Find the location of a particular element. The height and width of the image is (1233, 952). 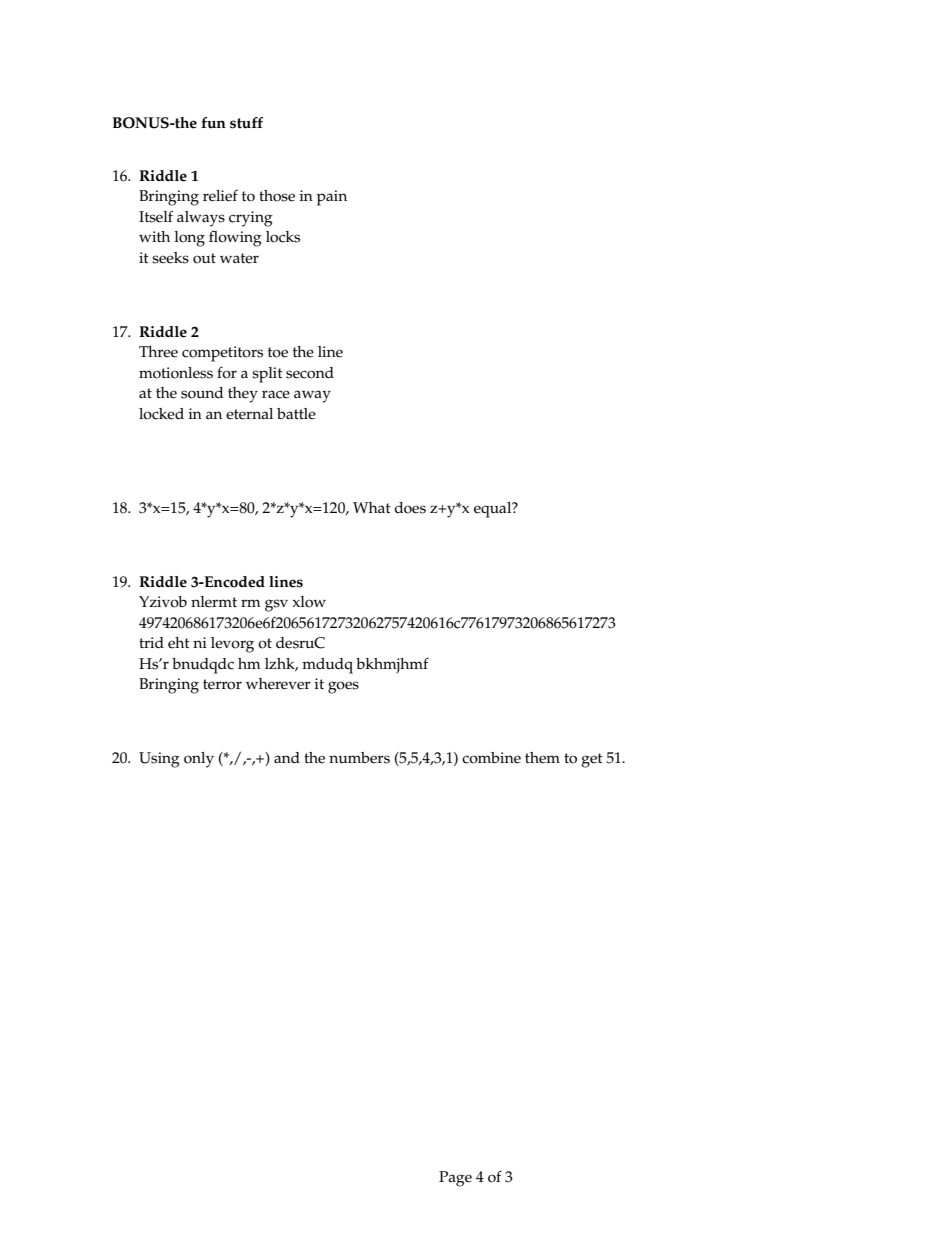

and is located at coordinates (287, 757).
